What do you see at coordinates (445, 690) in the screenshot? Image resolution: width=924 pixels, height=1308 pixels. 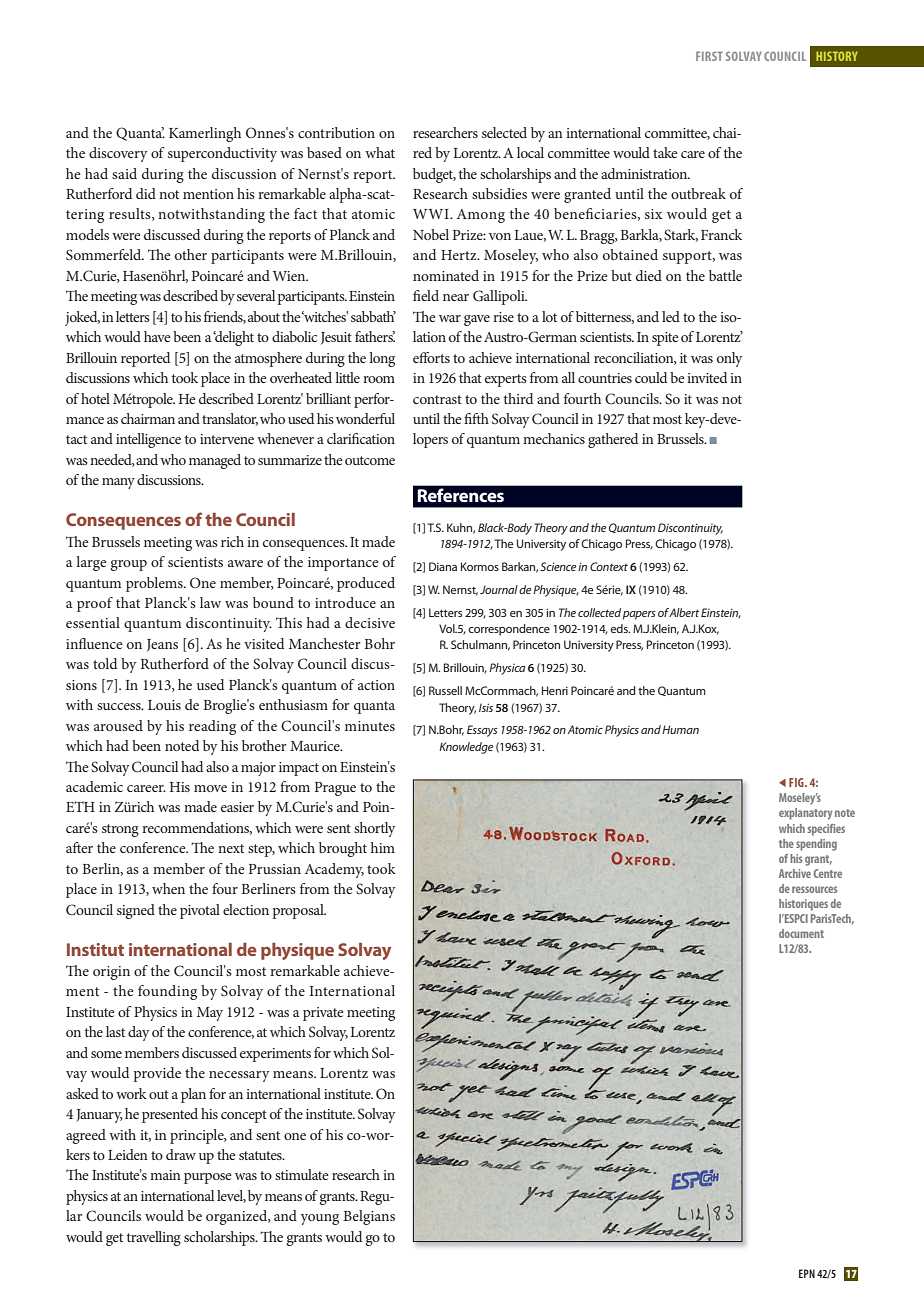 I see `Russell` at bounding box center [445, 690].
